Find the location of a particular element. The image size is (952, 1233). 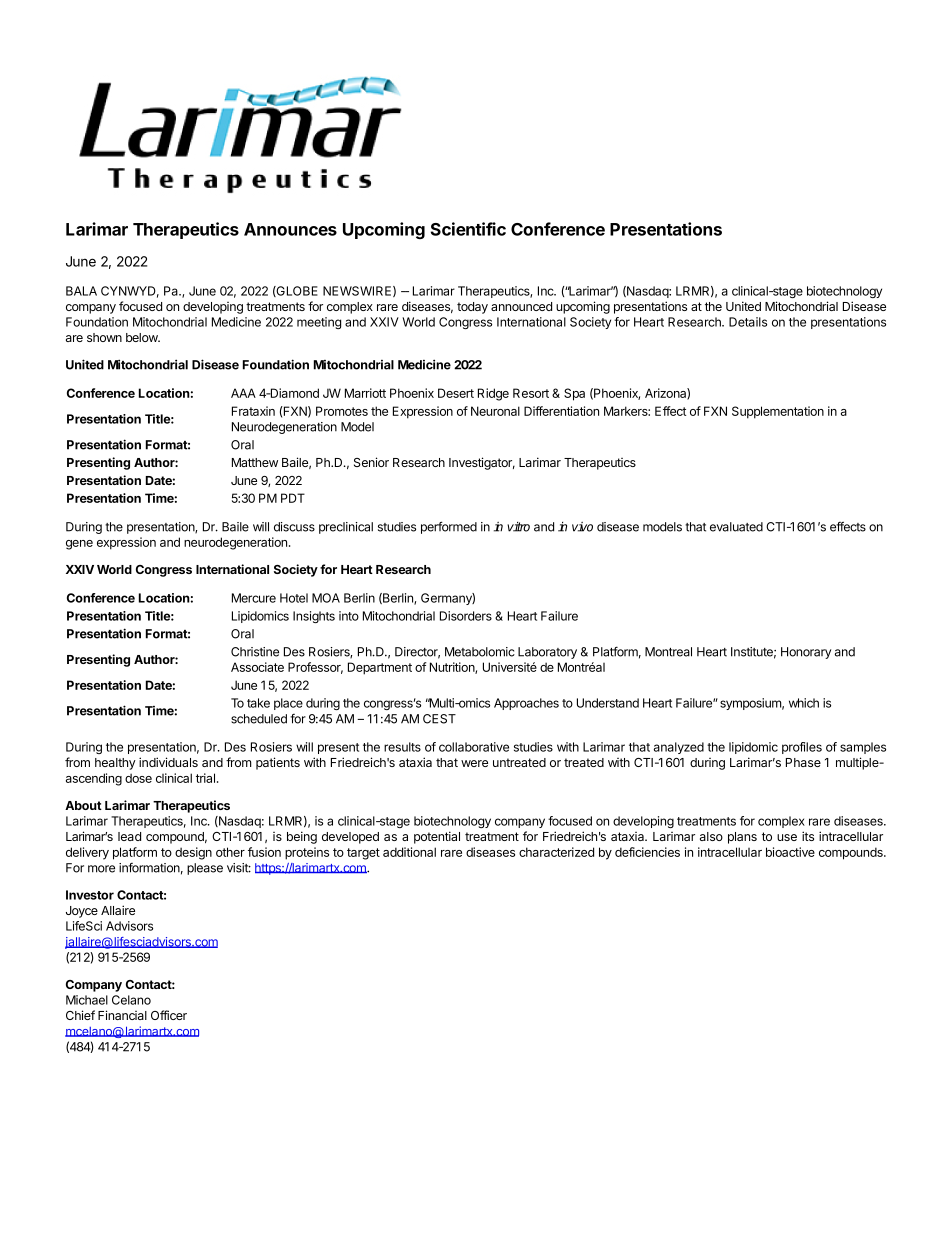

additional is located at coordinates (409, 852).
